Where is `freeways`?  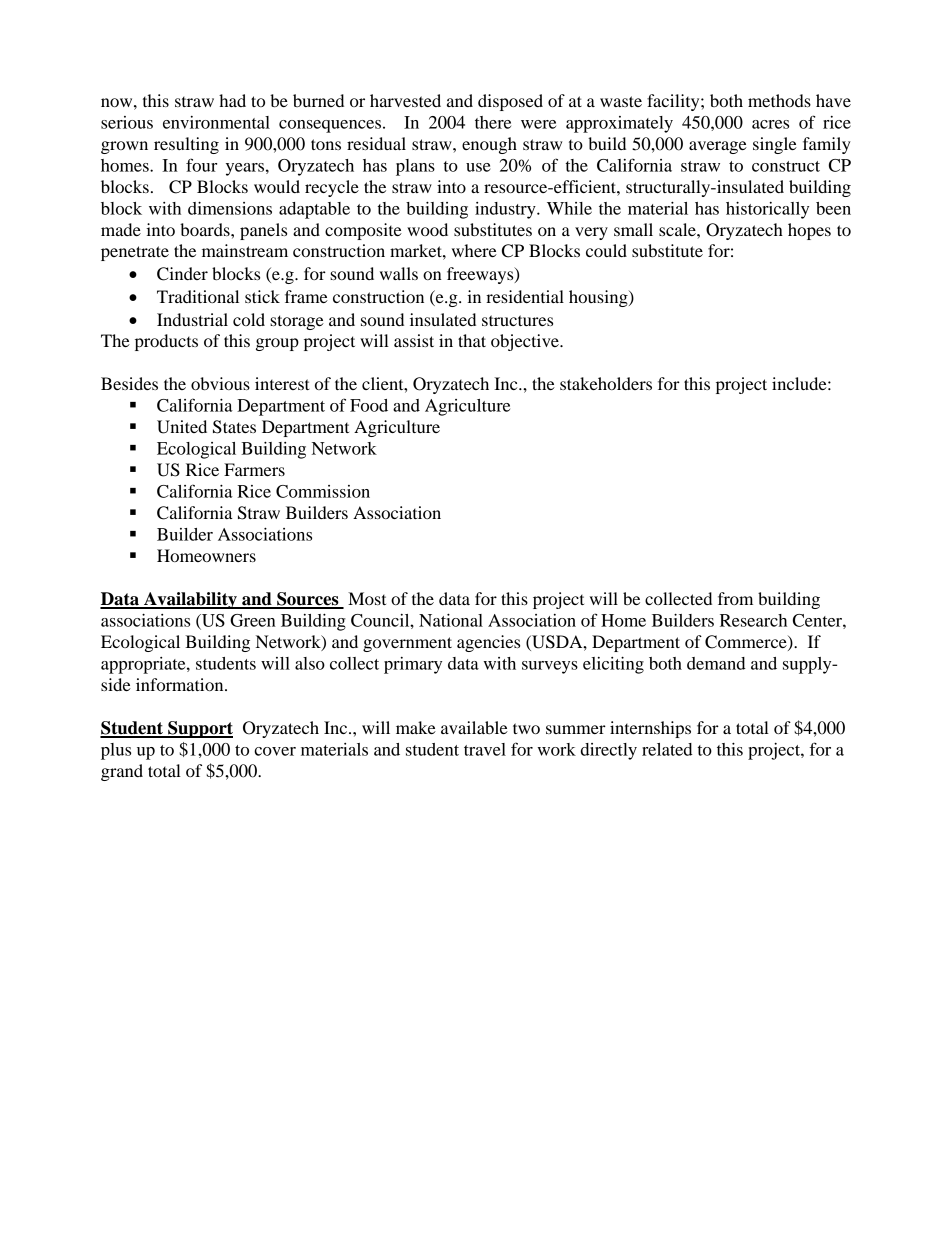 freeways is located at coordinates (481, 275).
